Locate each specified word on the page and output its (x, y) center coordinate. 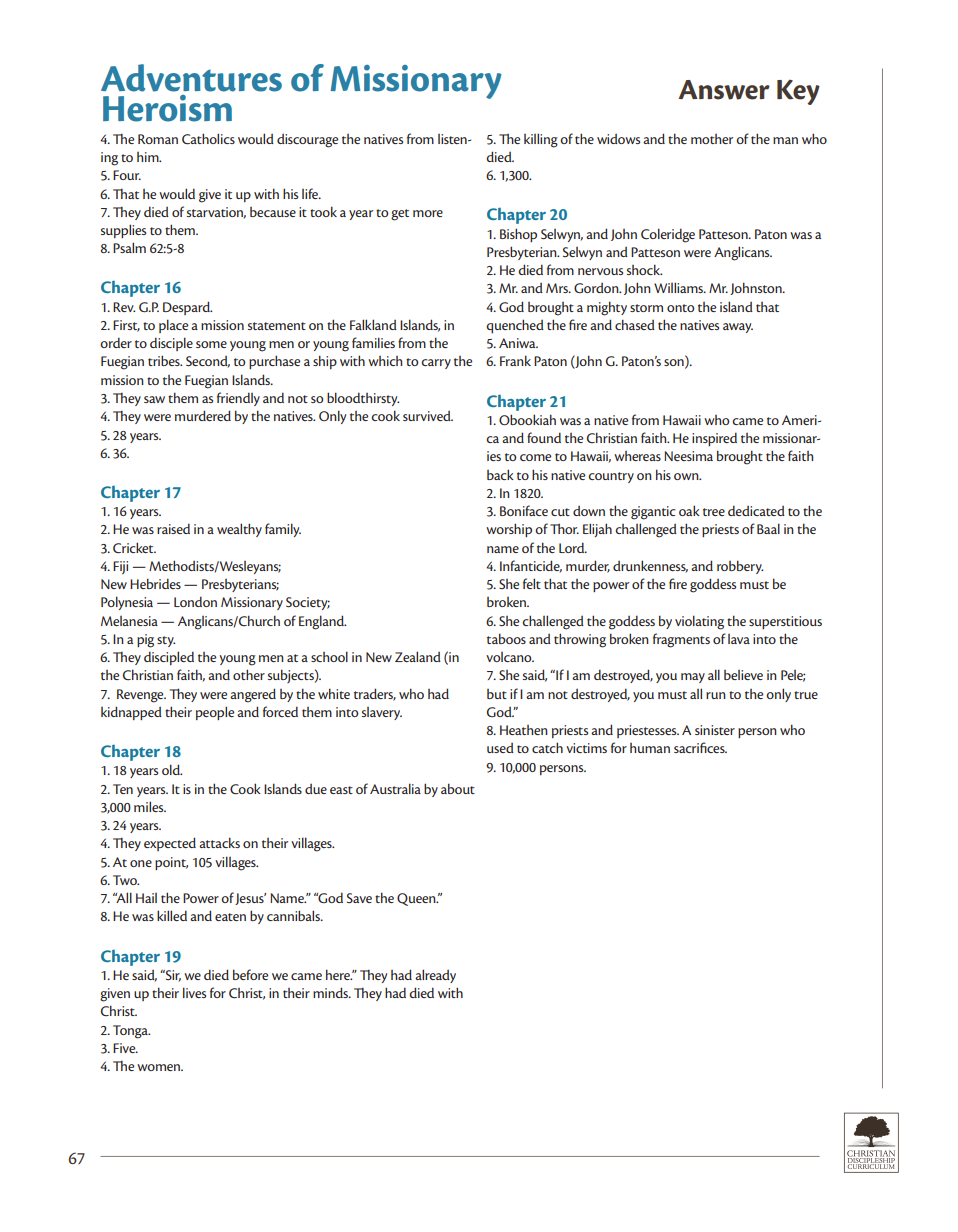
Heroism (167, 108)
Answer (724, 90)
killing (541, 140)
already (435, 976)
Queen (417, 899)
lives (194, 992)
